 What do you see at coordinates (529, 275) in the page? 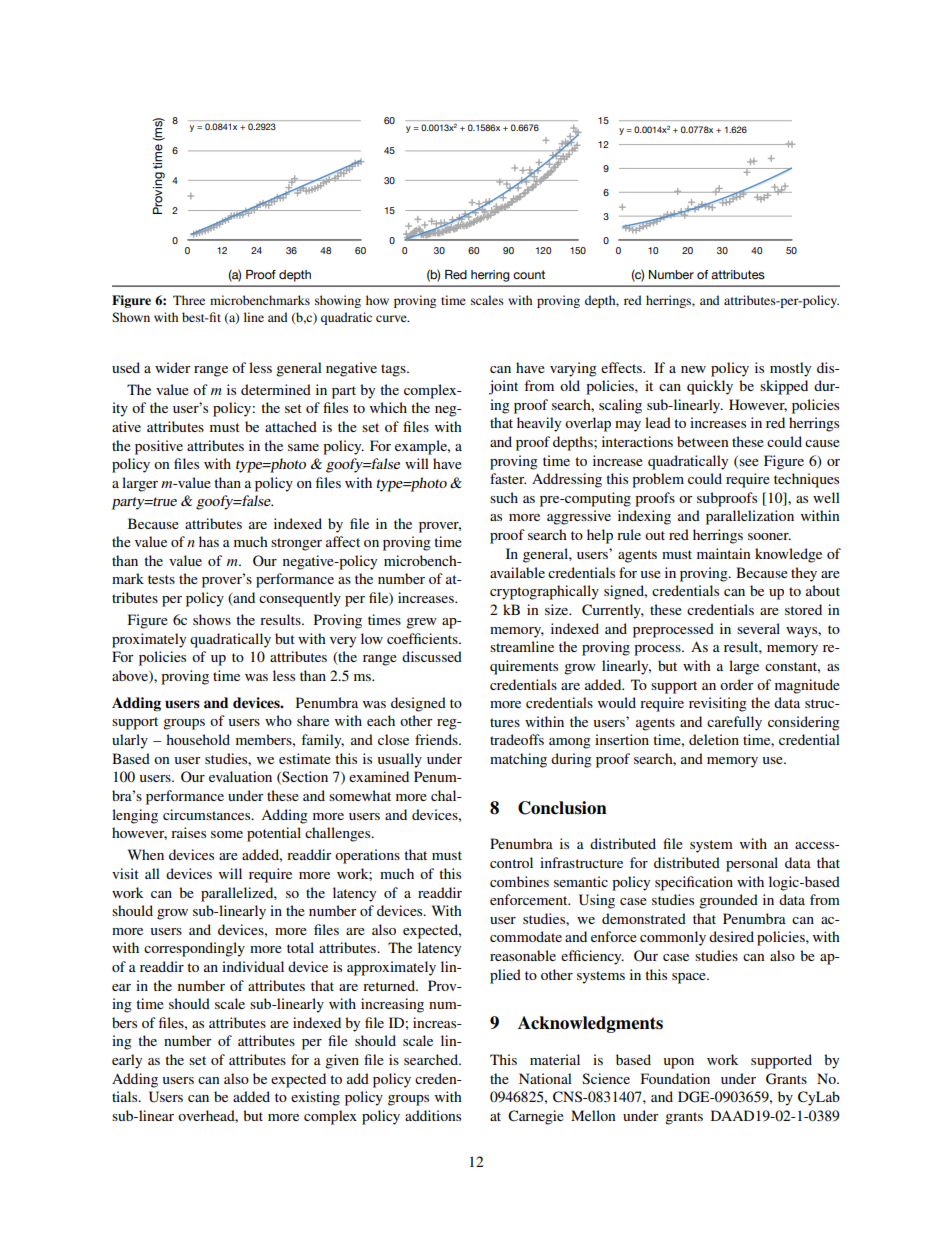
I see `count` at bounding box center [529, 275].
